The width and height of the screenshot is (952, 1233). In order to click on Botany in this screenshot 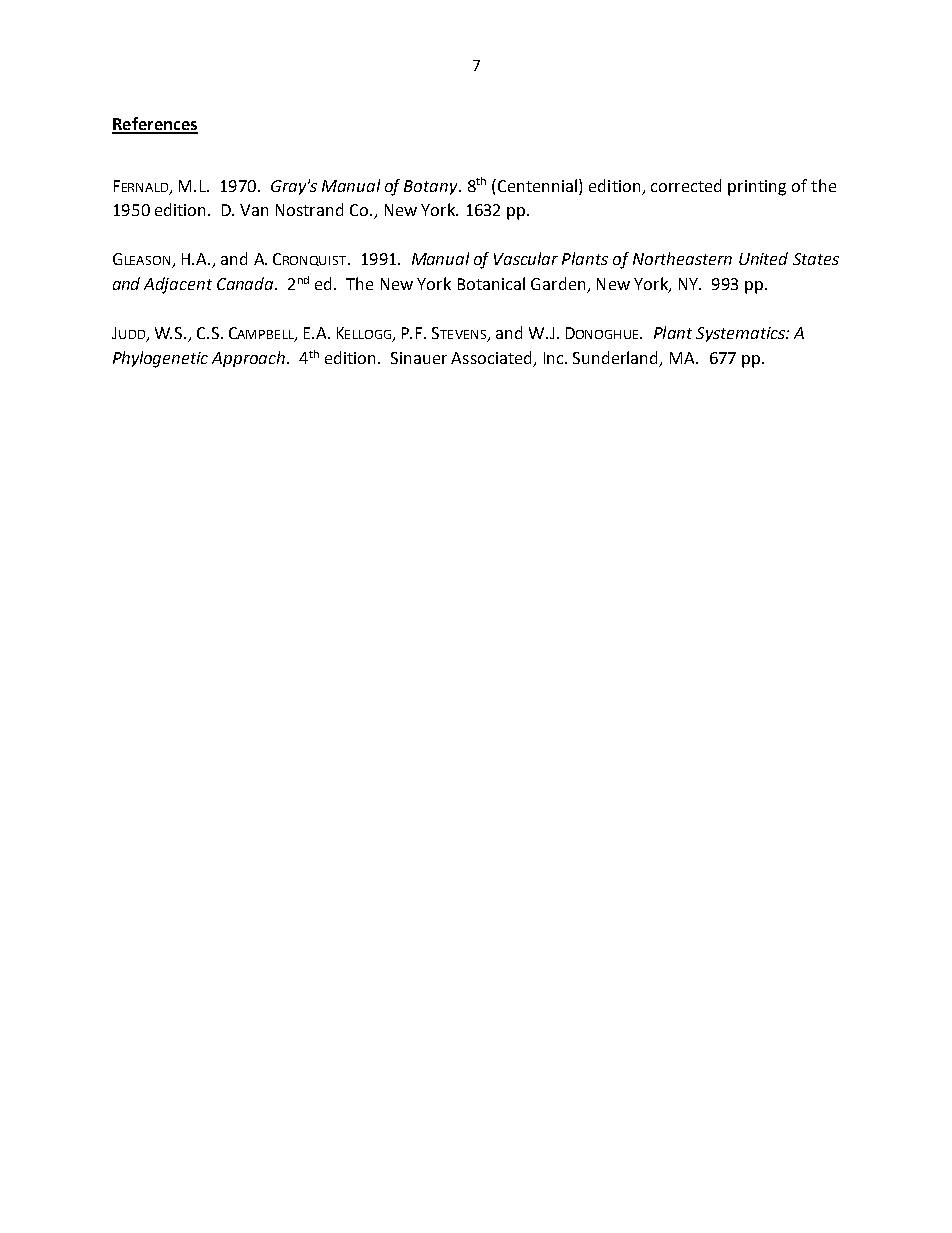, I will do `click(432, 187)`.
